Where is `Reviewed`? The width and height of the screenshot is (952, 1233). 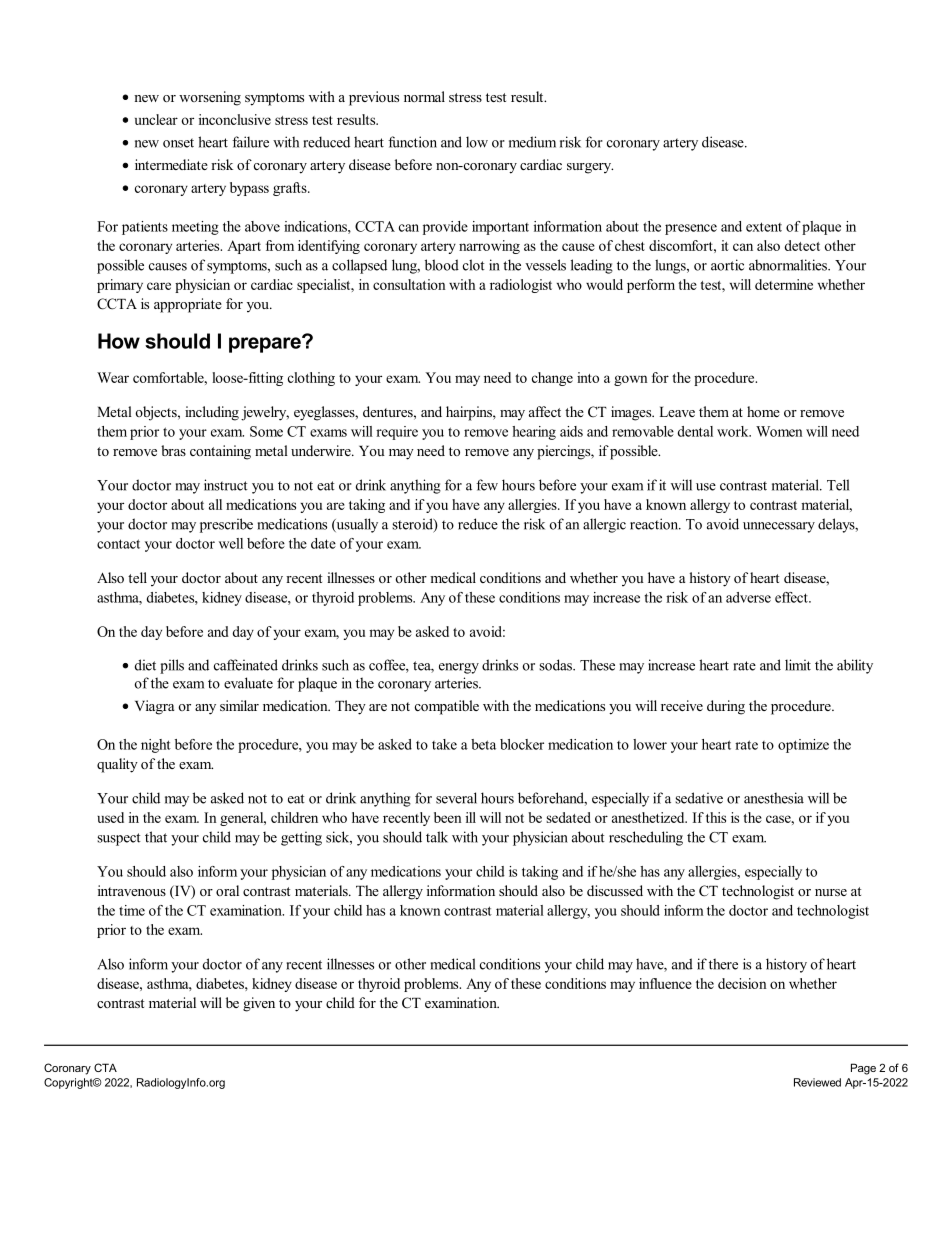
Reviewed is located at coordinates (817, 1082).
